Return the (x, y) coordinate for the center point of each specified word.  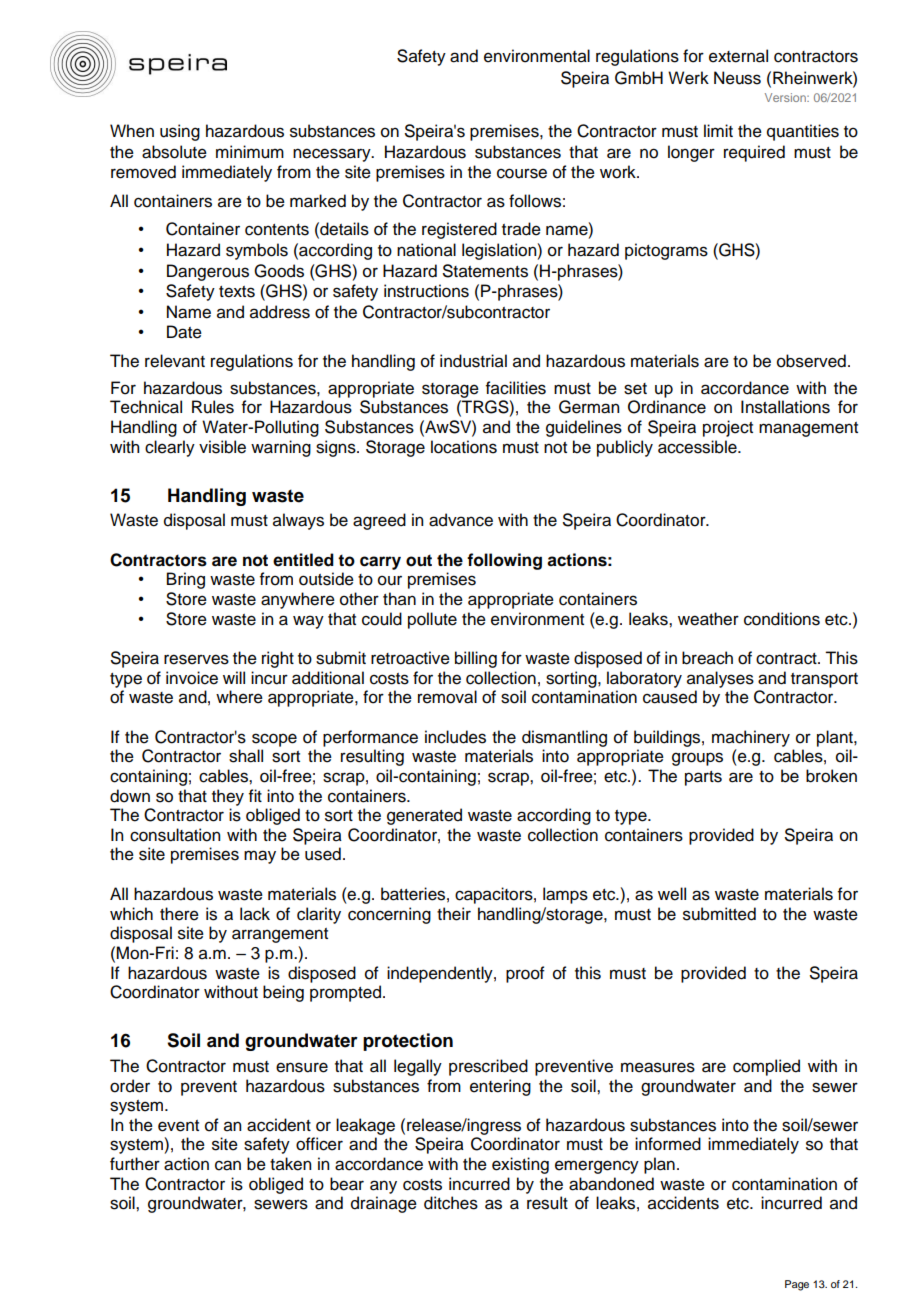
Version (786, 97)
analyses (720, 679)
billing (476, 659)
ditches (451, 1203)
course (522, 173)
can (228, 1165)
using (180, 132)
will (234, 677)
